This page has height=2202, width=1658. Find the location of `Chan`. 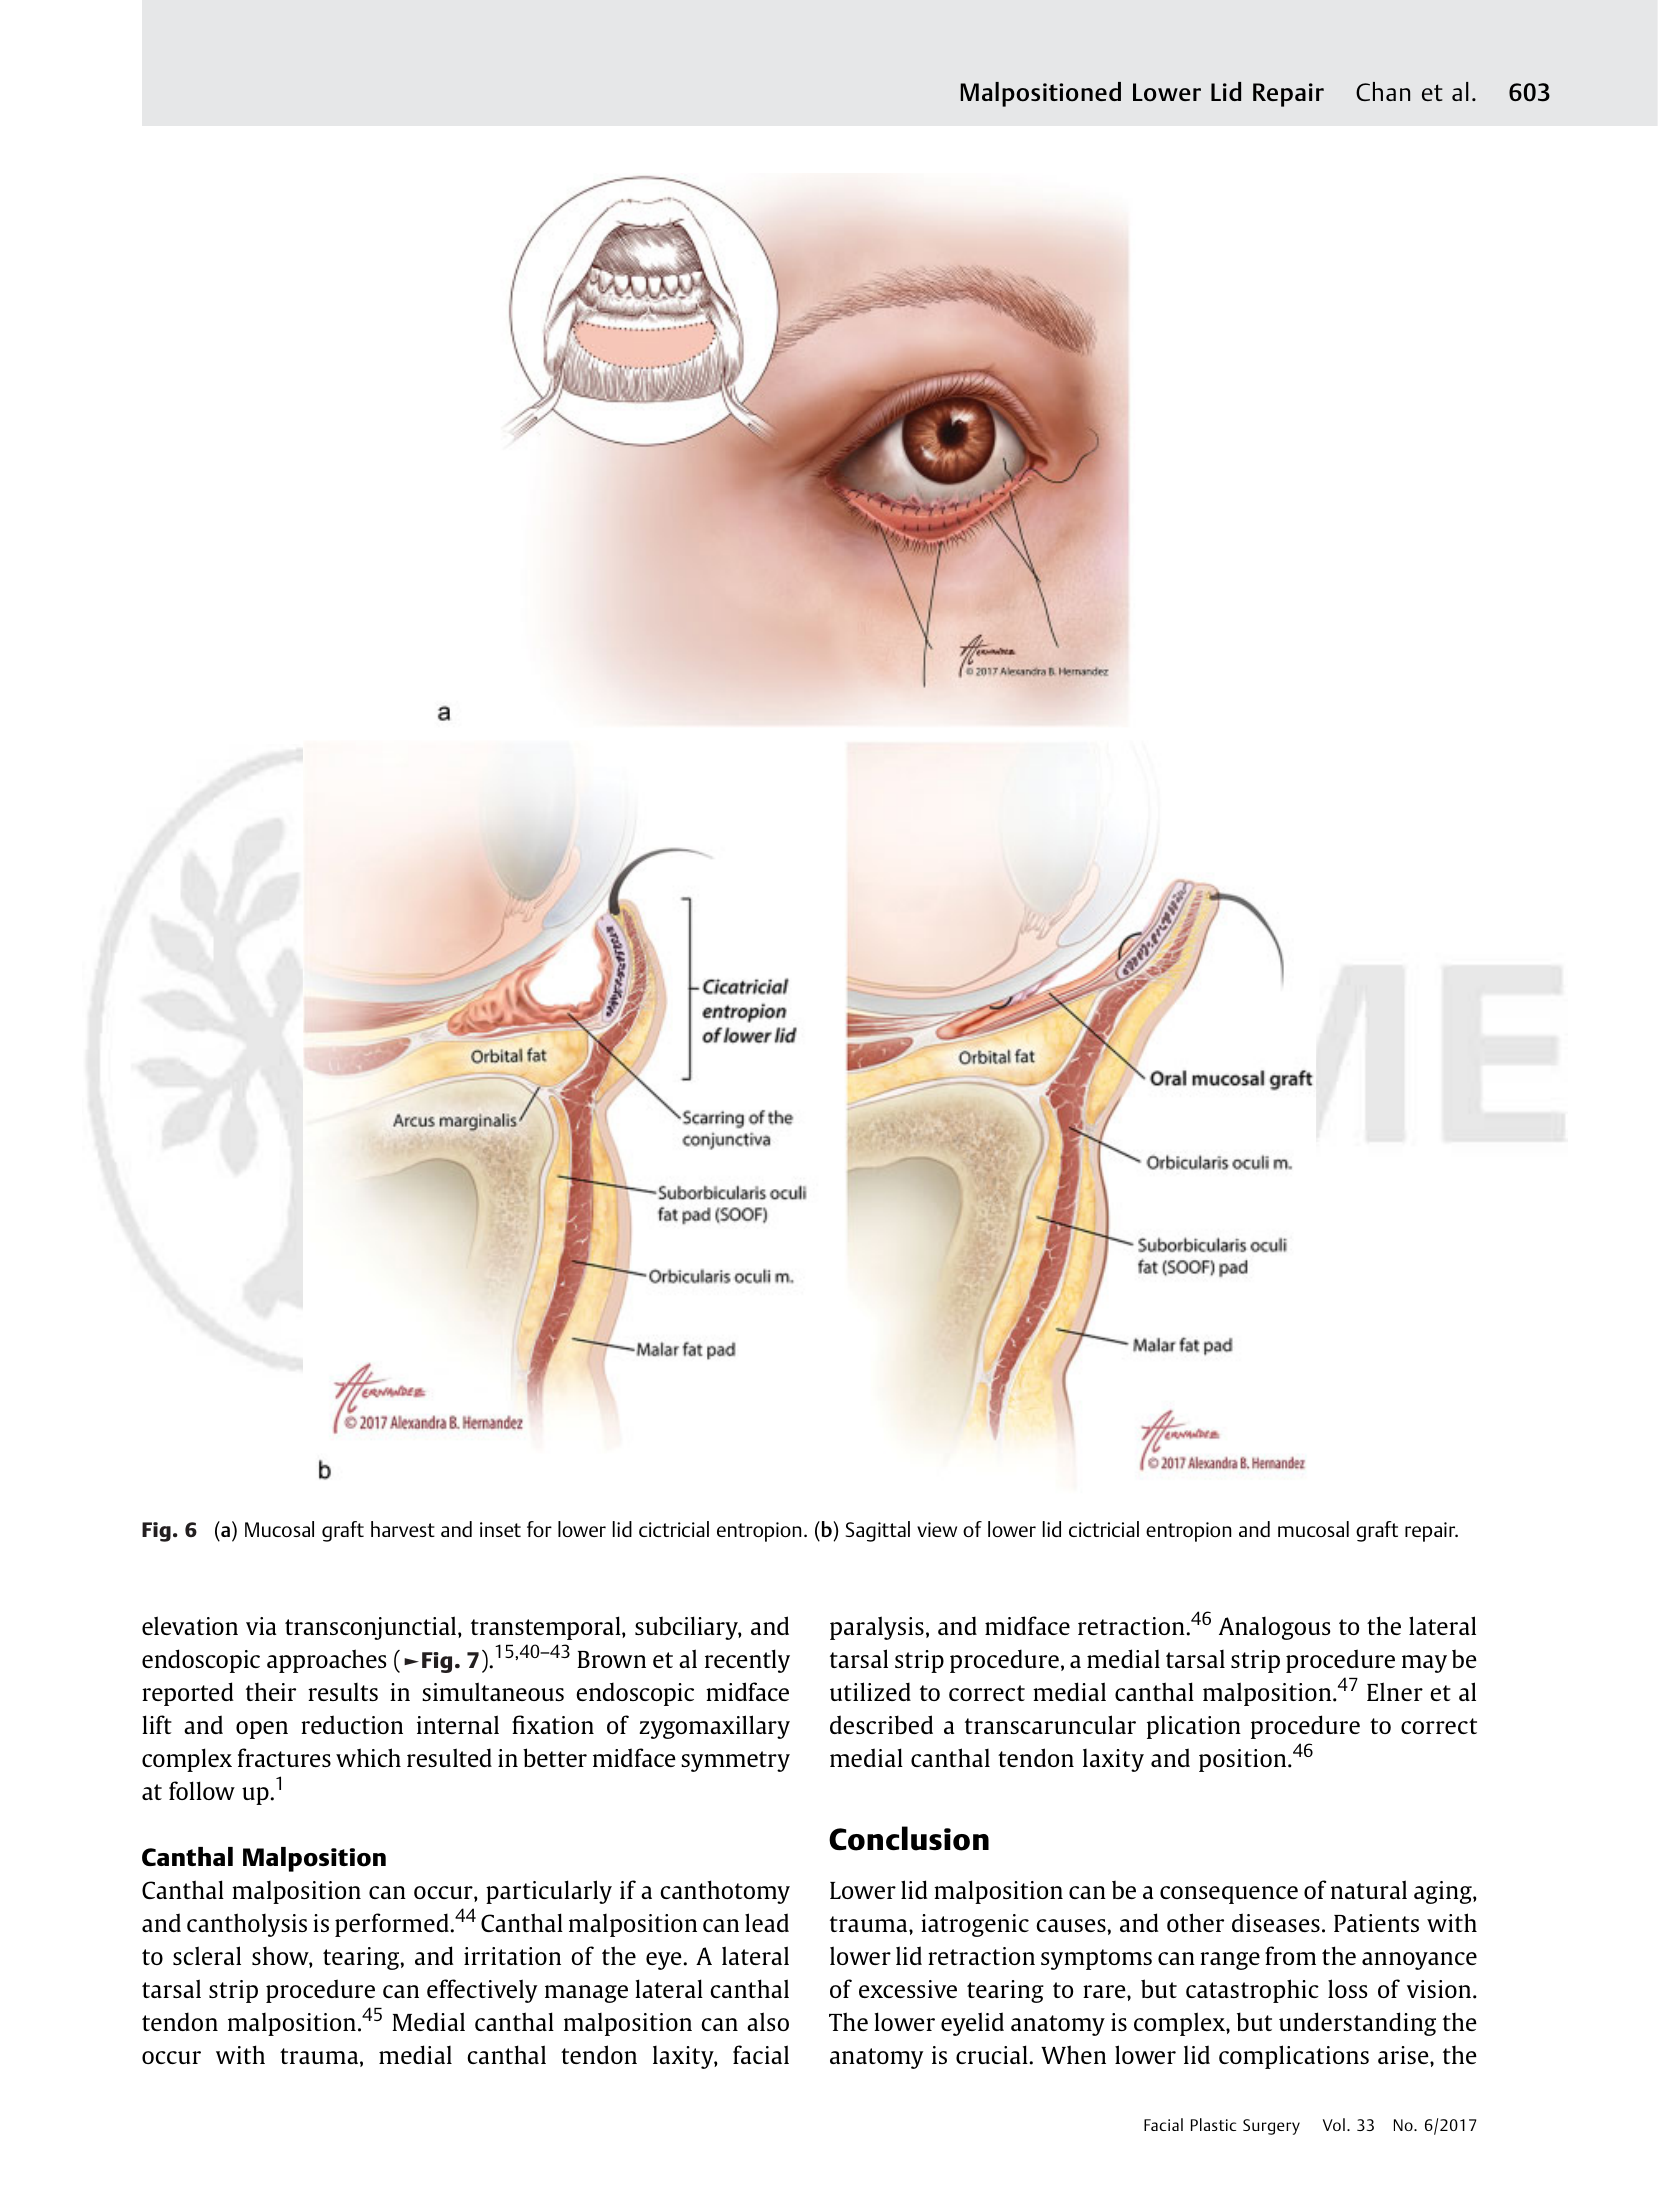

Chan is located at coordinates (1383, 91).
